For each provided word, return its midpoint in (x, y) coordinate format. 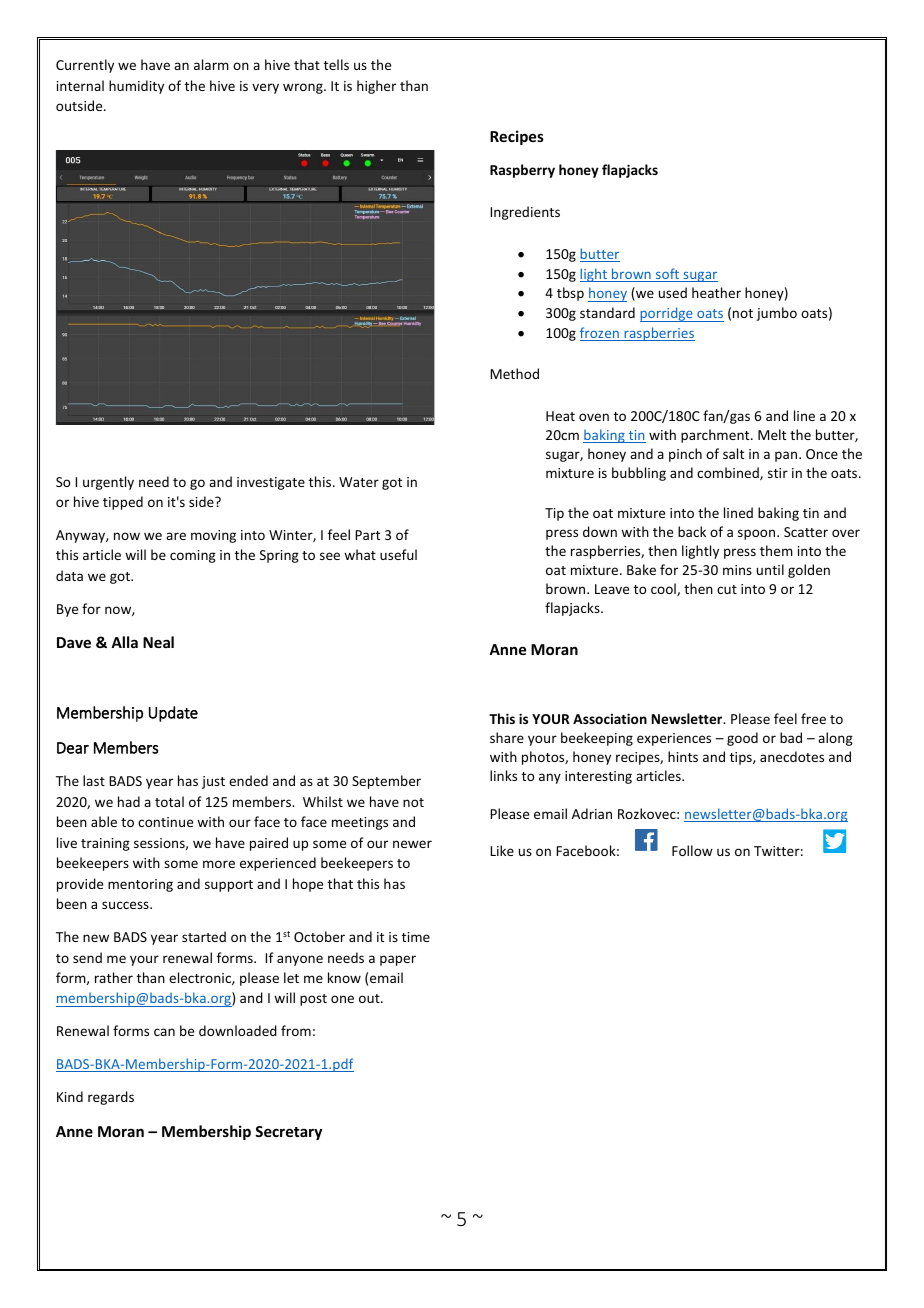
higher (376, 87)
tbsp (570, 294)
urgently (108, 483)
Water (359, 482)
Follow (692, 850)
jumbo (776, 314)
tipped (123, 503)
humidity (136, 87)
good (742, 739)
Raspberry (522, 171)
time (416, 937)
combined (729, 473)
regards (111, 1098)
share (507, 737)
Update (173, 714)
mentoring (140, 885)
